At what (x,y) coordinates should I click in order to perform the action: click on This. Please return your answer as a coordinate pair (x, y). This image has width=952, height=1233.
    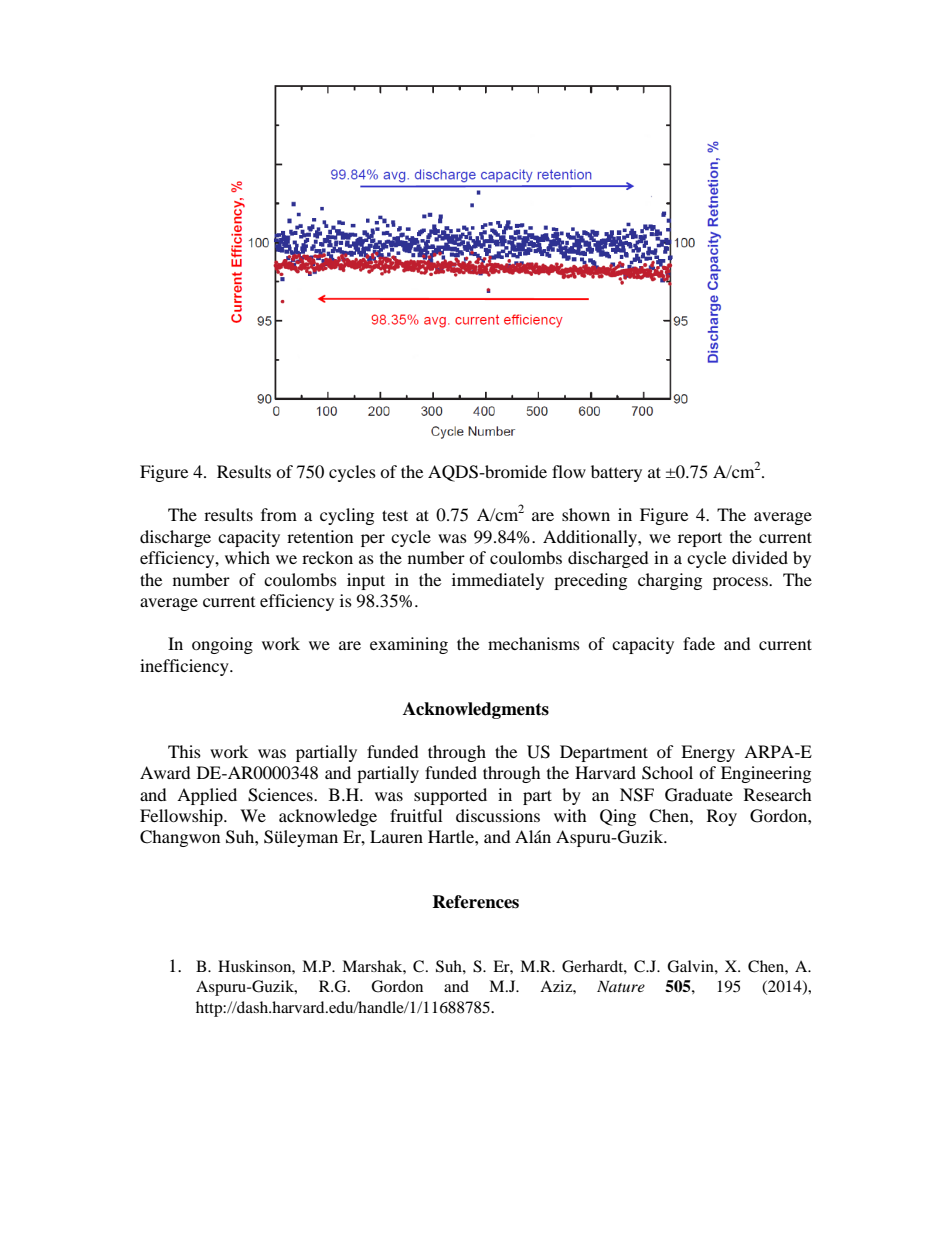
    Looking at the image, I should click on (184, 751).
